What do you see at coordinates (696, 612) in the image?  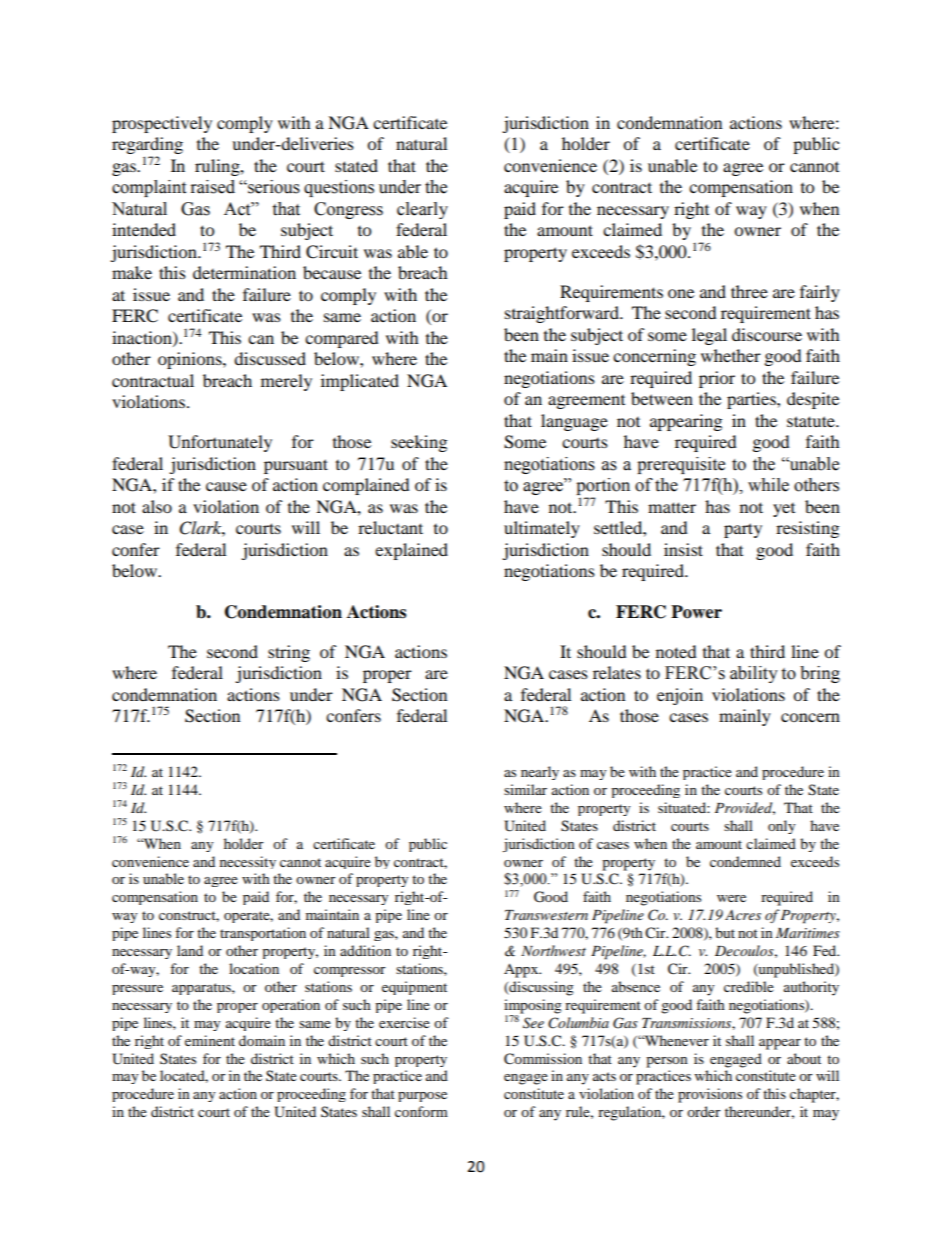 I see `Power` at bounding box center [696, 612].
